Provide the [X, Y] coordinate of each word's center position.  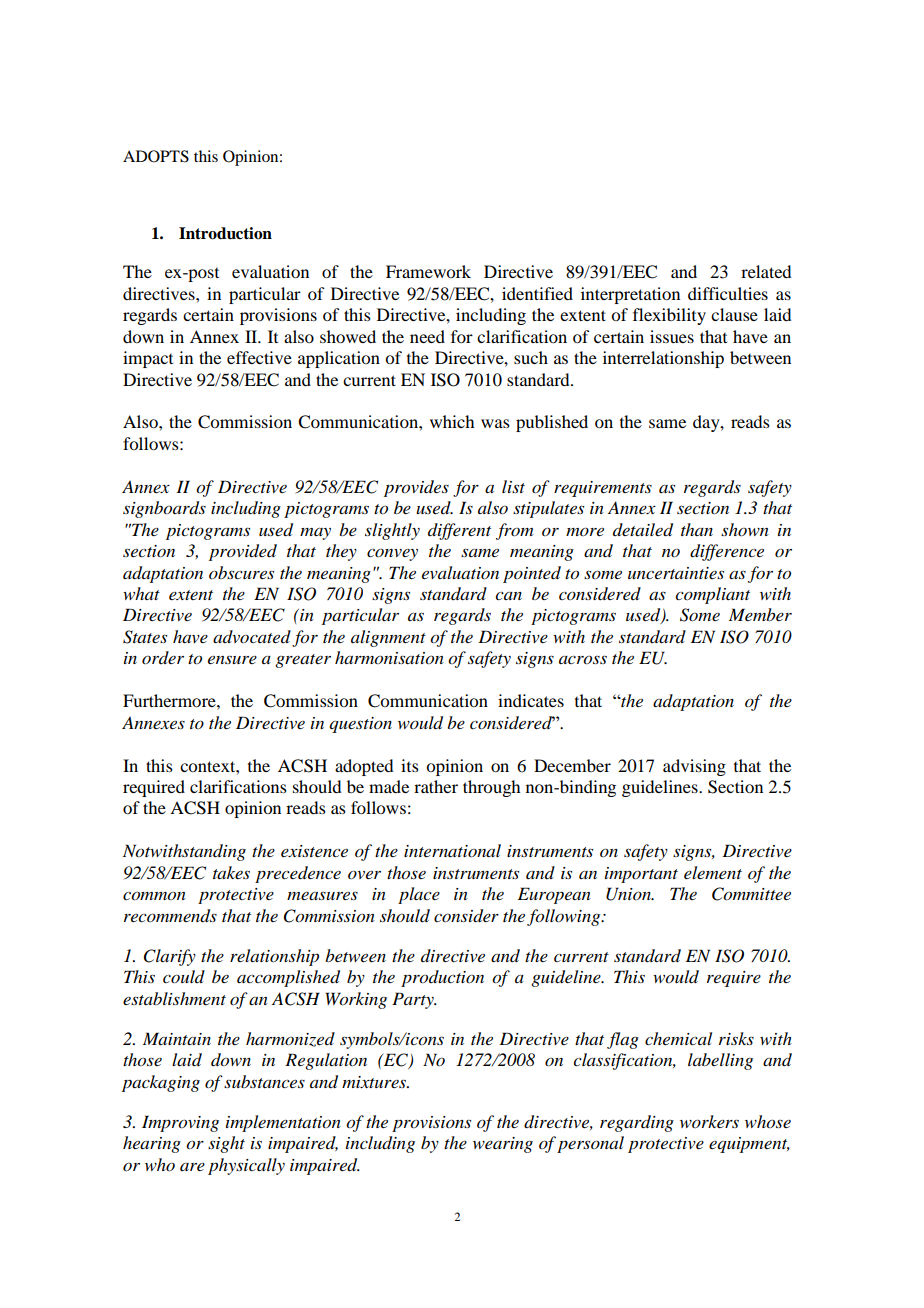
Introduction [225, 233]
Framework [428, 271]
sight [226, 1144]
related [766, 271]
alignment [388, 638]
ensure [232, 659]
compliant [712, 595]
